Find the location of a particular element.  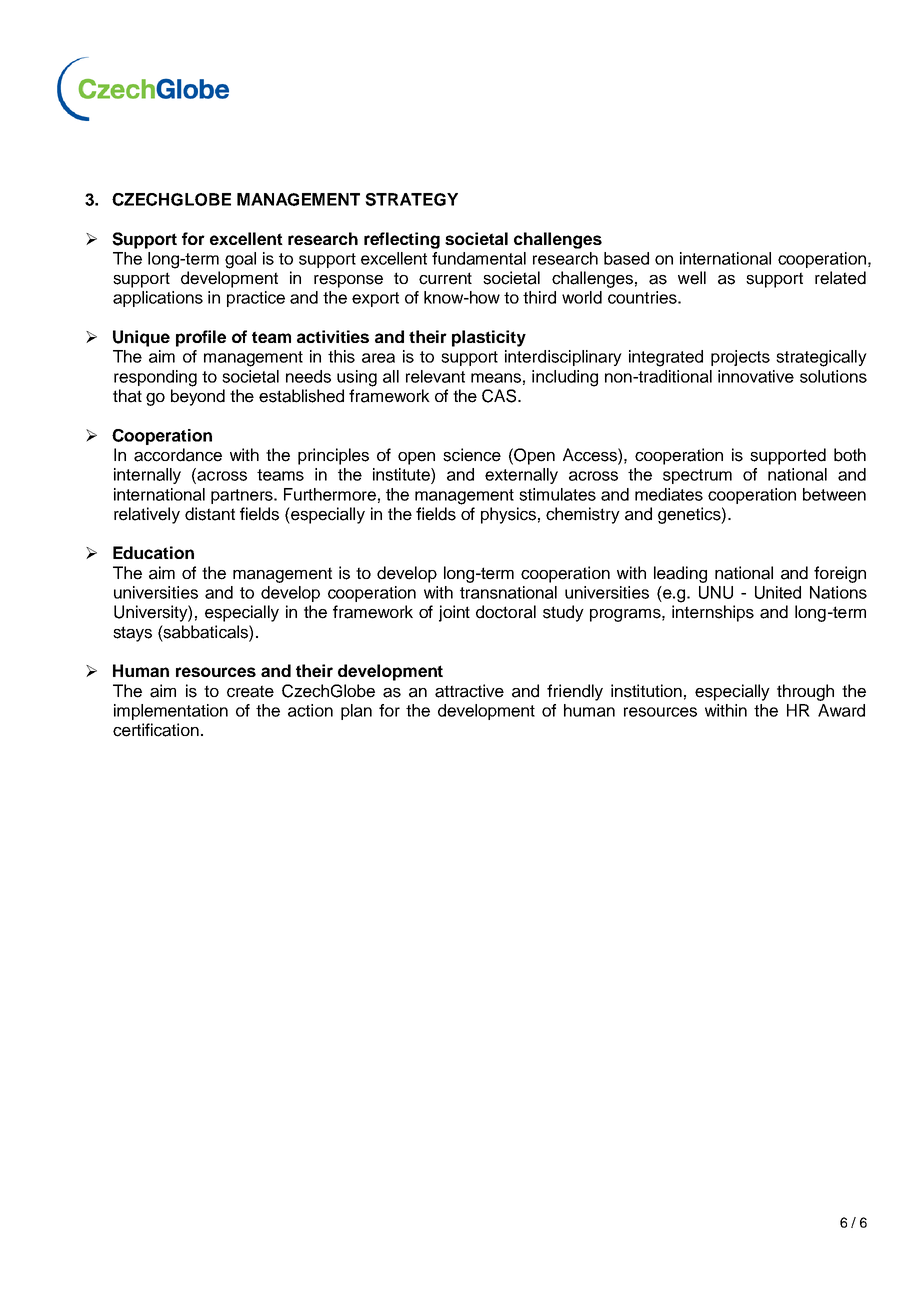

accordance is located at coordinates (178, 455).
